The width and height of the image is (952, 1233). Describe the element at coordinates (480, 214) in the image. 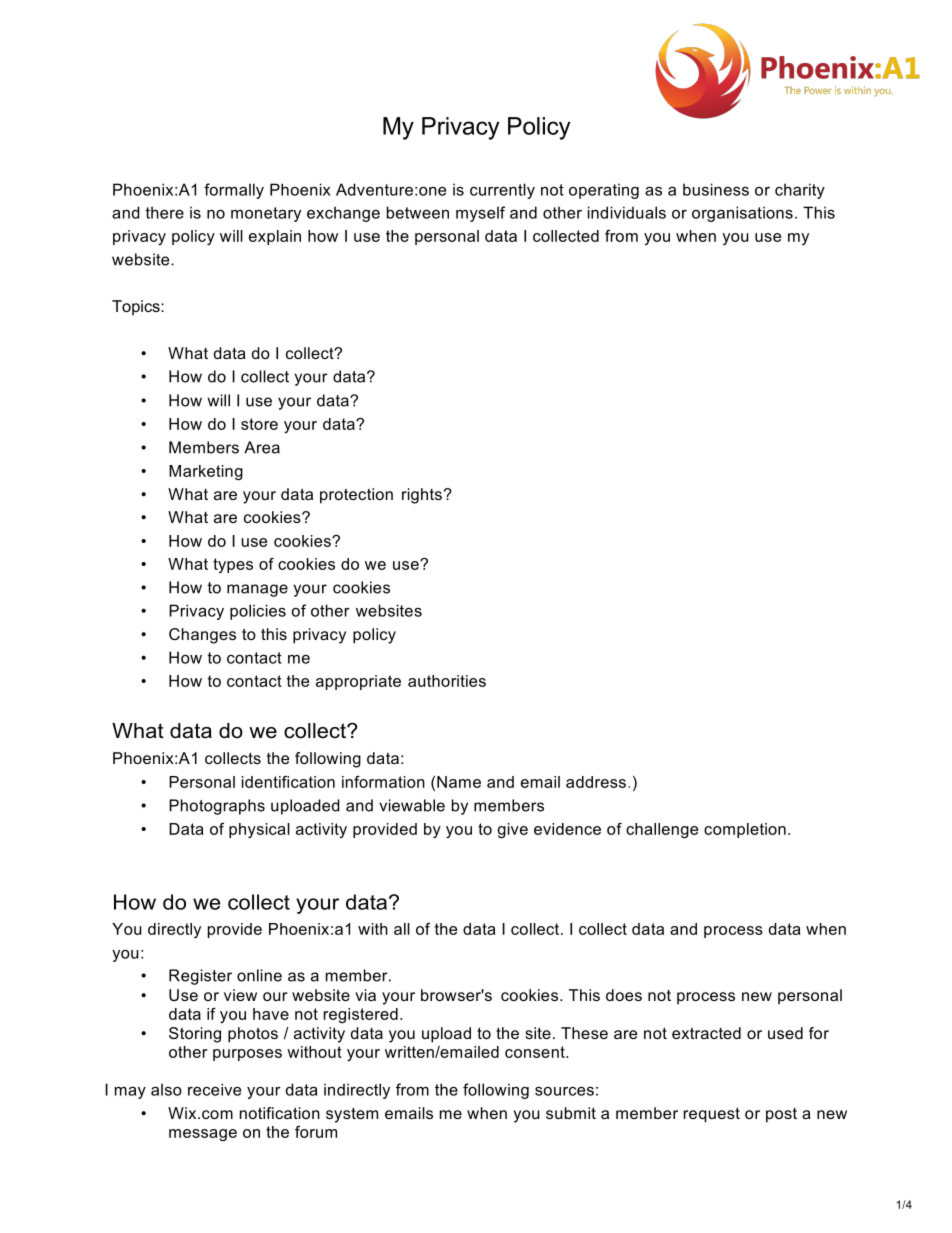

I see `myself` at that location.
